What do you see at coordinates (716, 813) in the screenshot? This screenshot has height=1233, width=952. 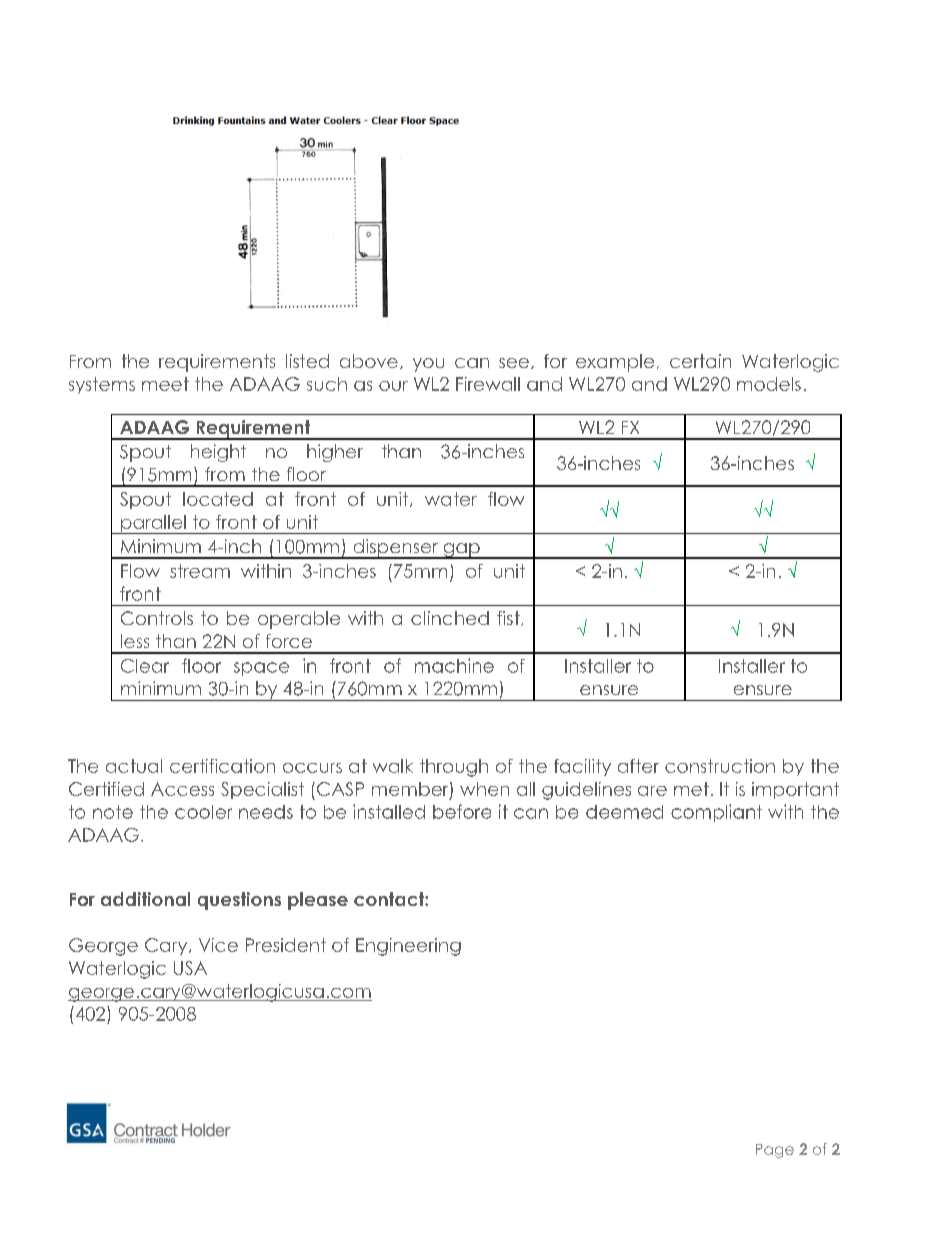 I see `compliant` at bounding box center [716, 813].
